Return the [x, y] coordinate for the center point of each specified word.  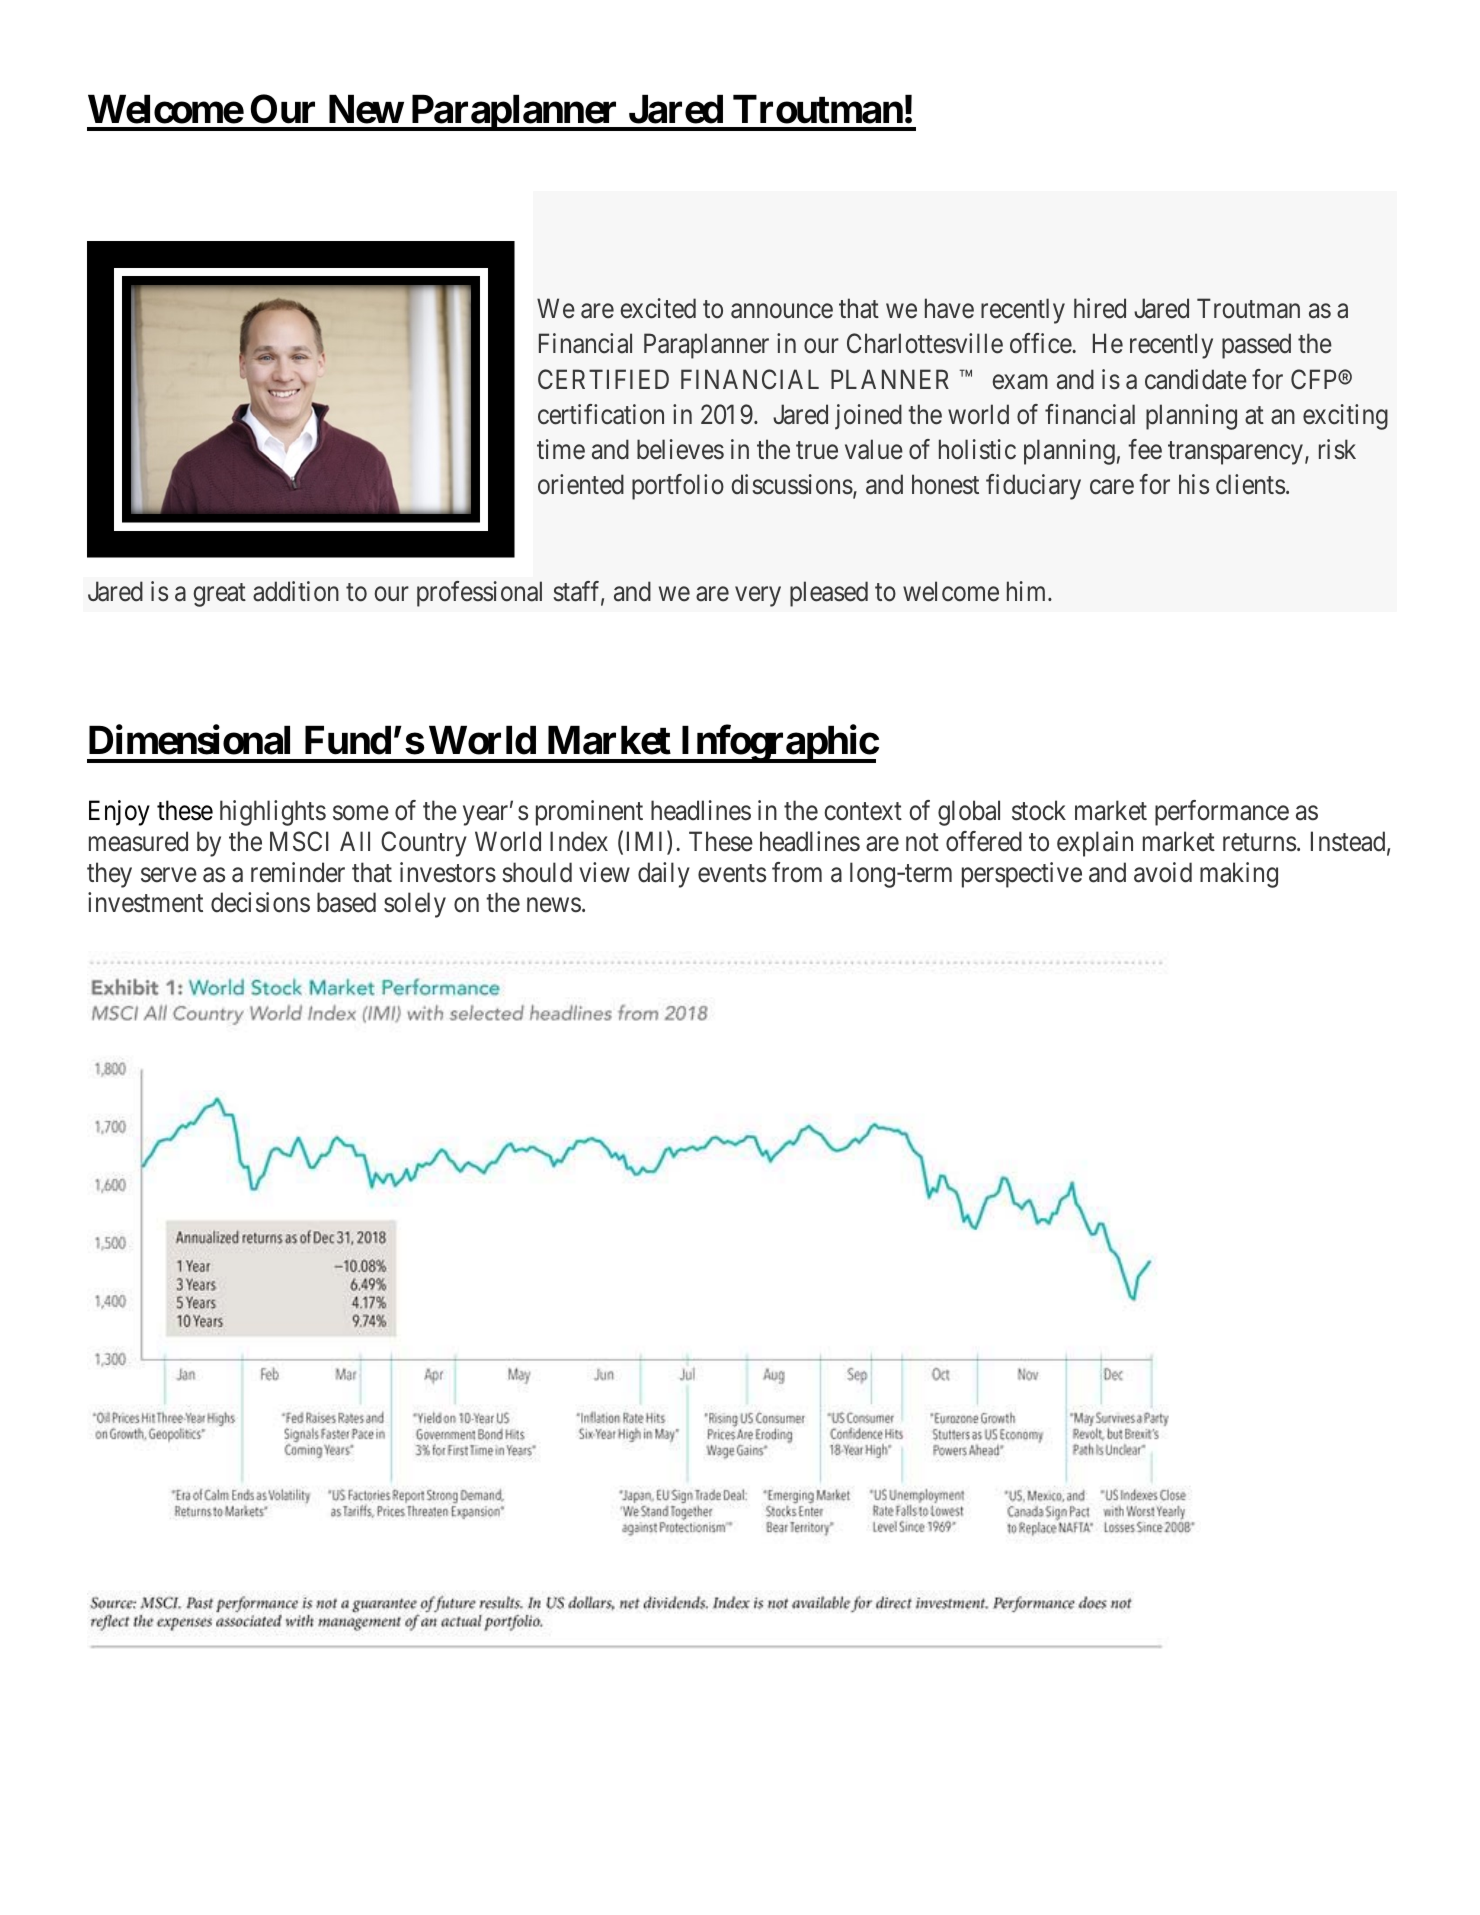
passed [1256, 346]
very [758, 597]
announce [782, 311]
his [1194, 484]
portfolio [678, 487]
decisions [260, 902]
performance [1222, 813]
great [219, 595]
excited [658, 308]
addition [296, 591]
